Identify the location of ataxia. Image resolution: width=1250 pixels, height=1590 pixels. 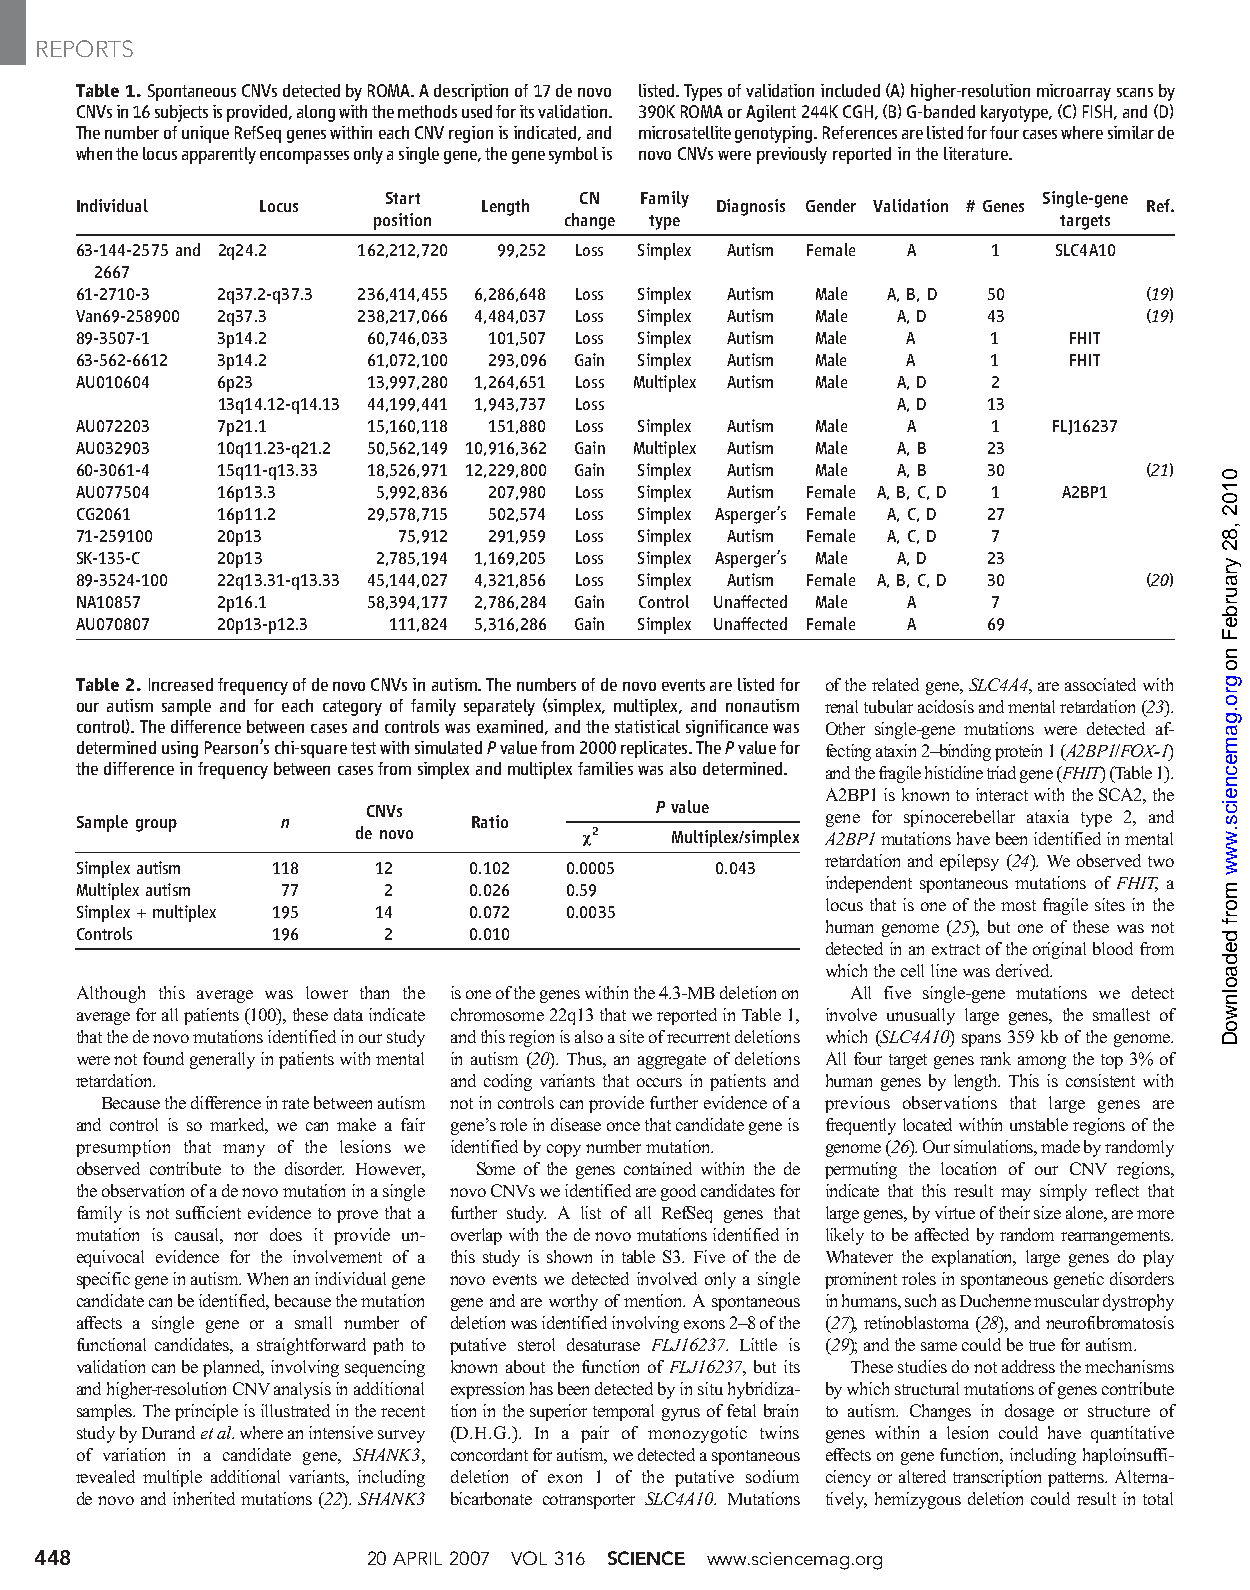
(1048, 816).
